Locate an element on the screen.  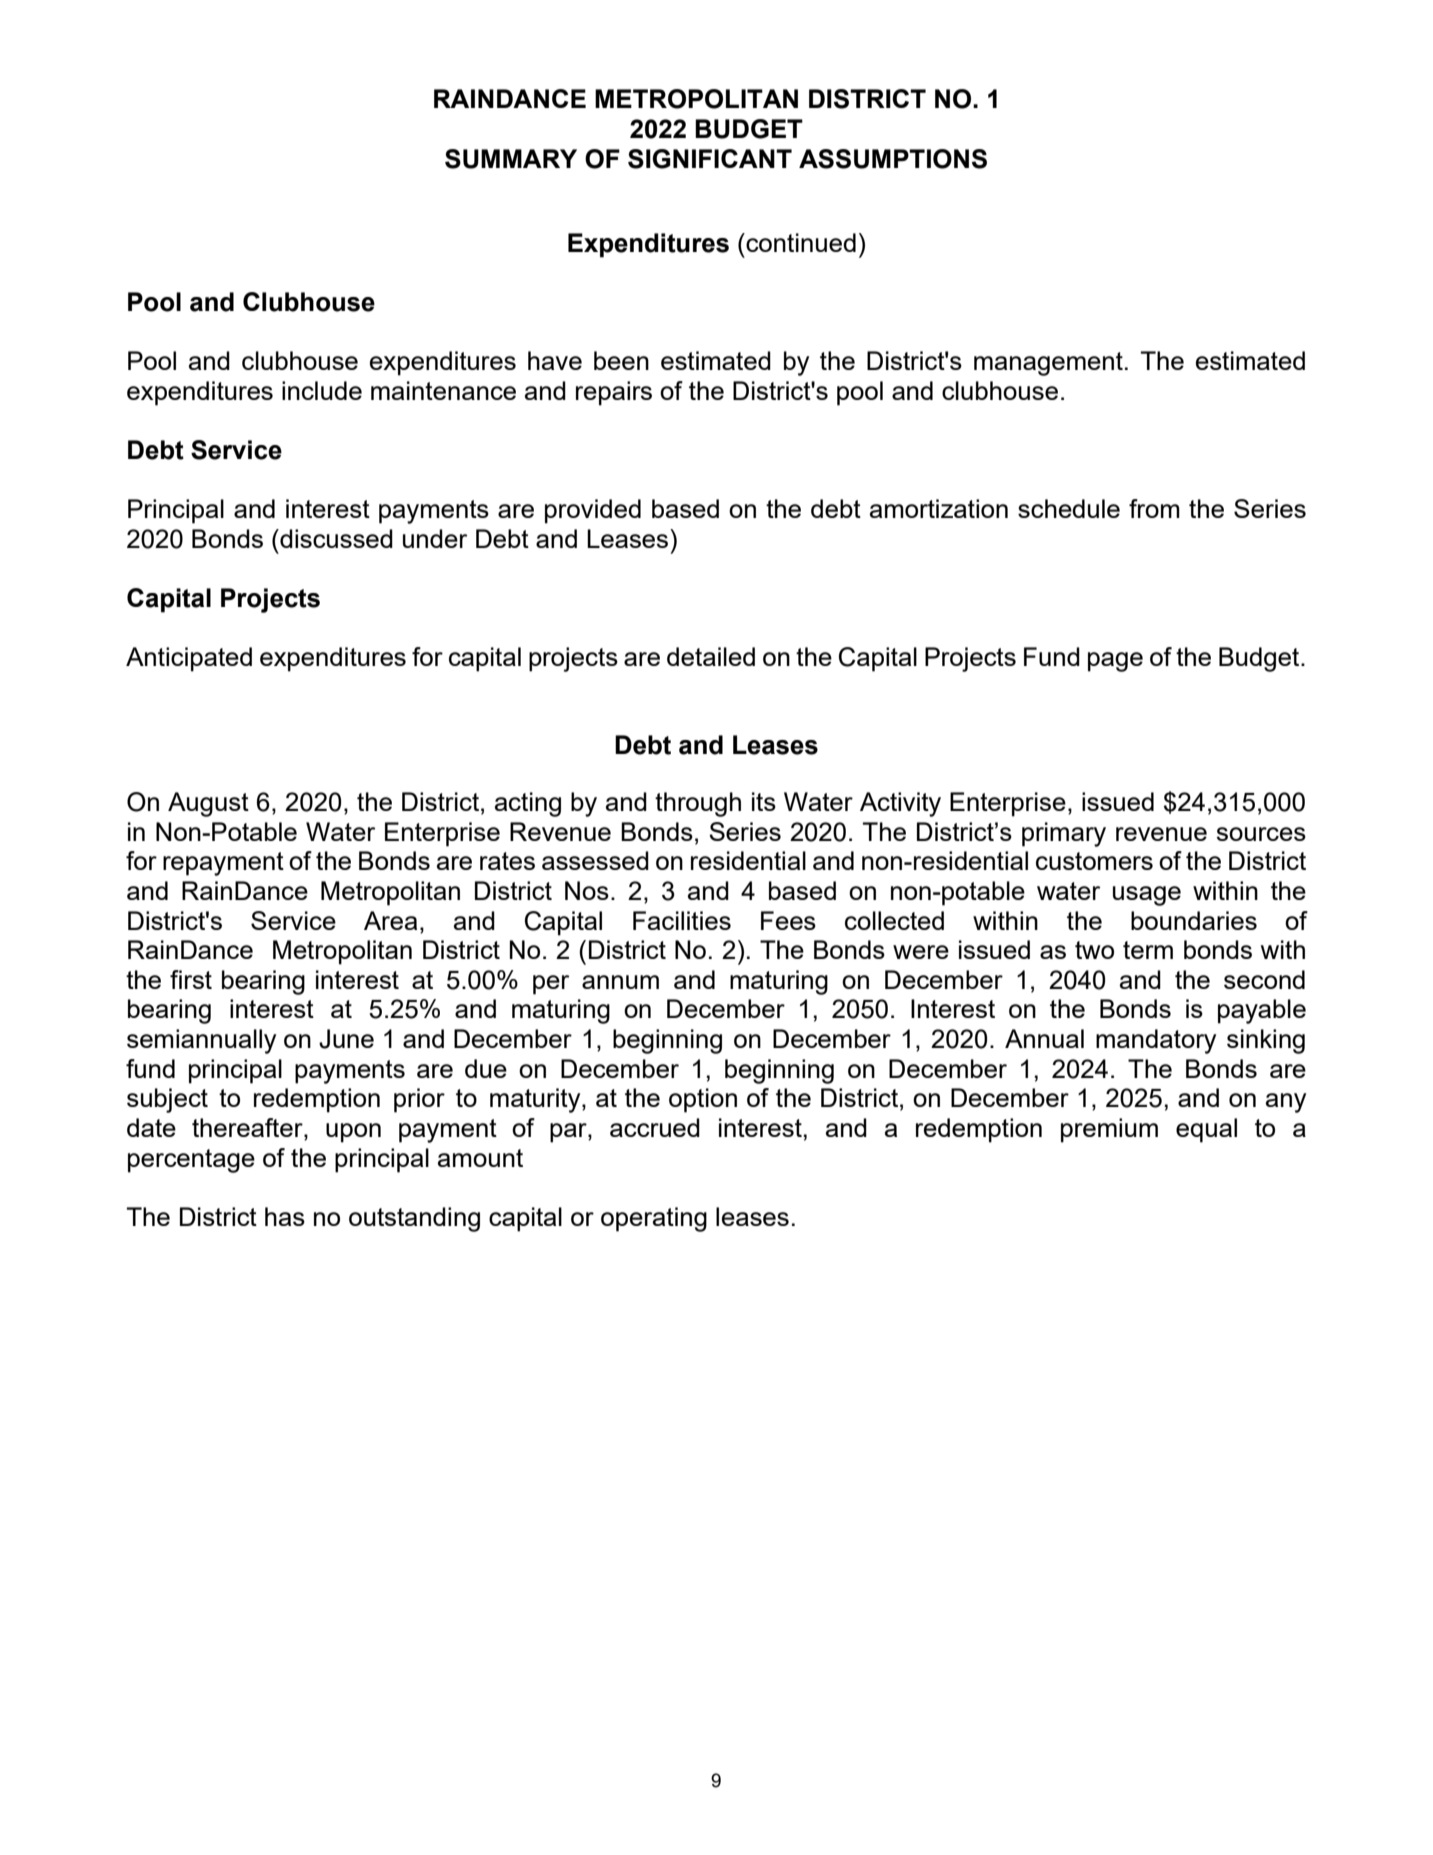
SUMMARY is located at coordinates (511, 159).
